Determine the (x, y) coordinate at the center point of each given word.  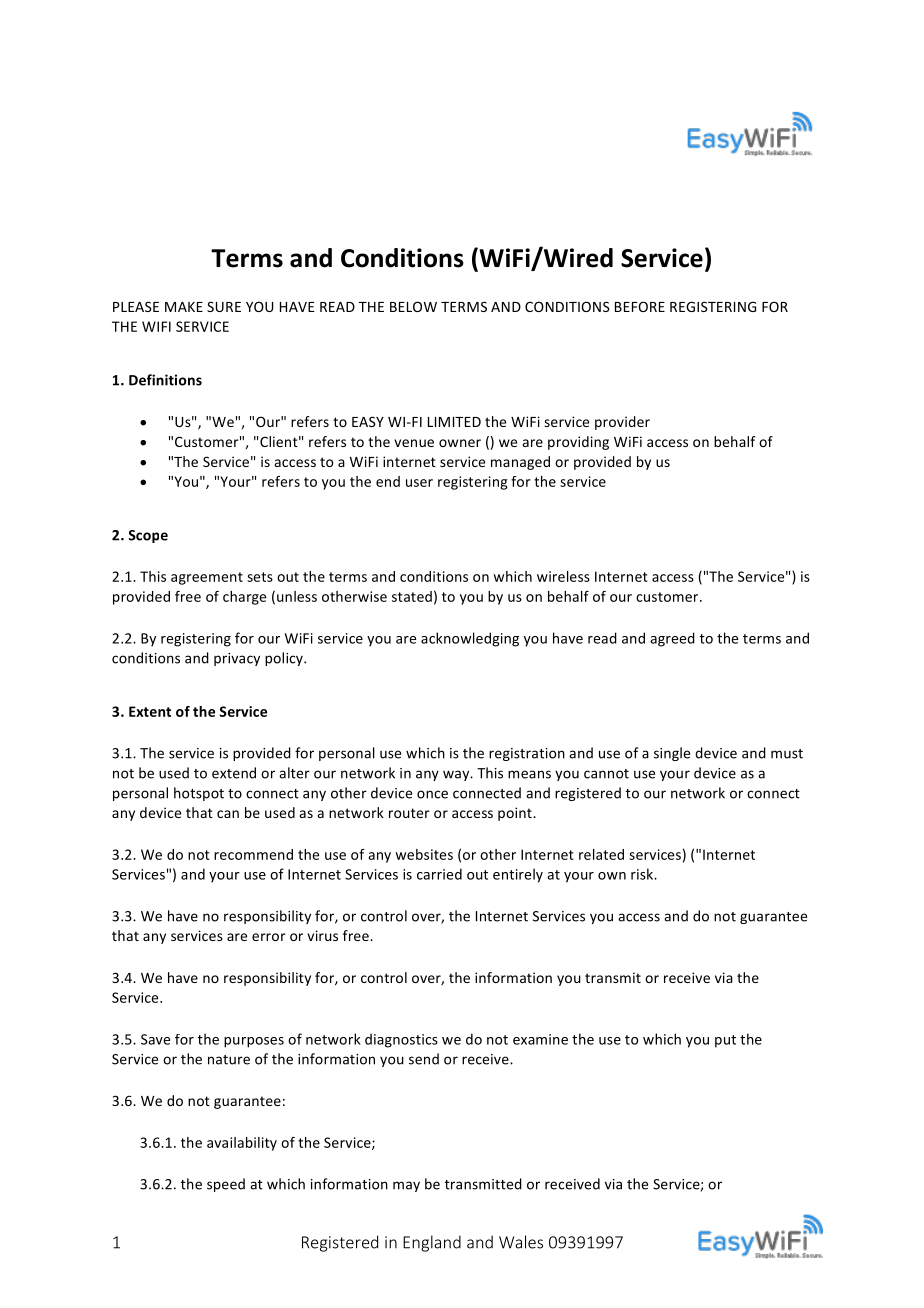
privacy (237, 659)
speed (226, 1185)
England (432, 1243)
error (269, 937)
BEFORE (640, 306)
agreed (672, 639)
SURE (224, 306)
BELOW (413, 306)
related (601, 854)
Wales (521, 1242)
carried (439, 874)
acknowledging (470, 639)
